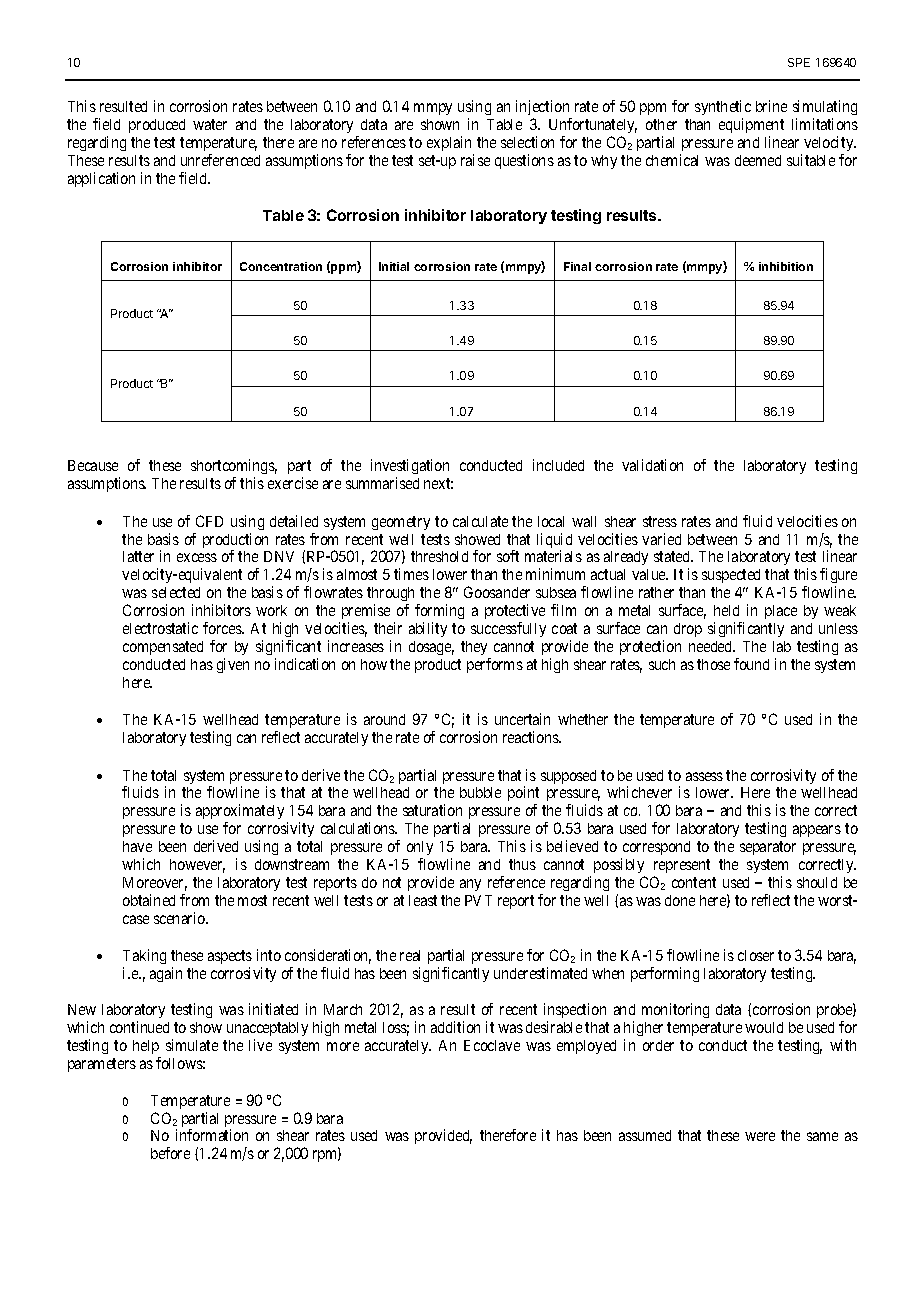  What do you see at coordinates (149, 900) in the screenshot?
I see `obtained` at bounding box center [149, 900].
